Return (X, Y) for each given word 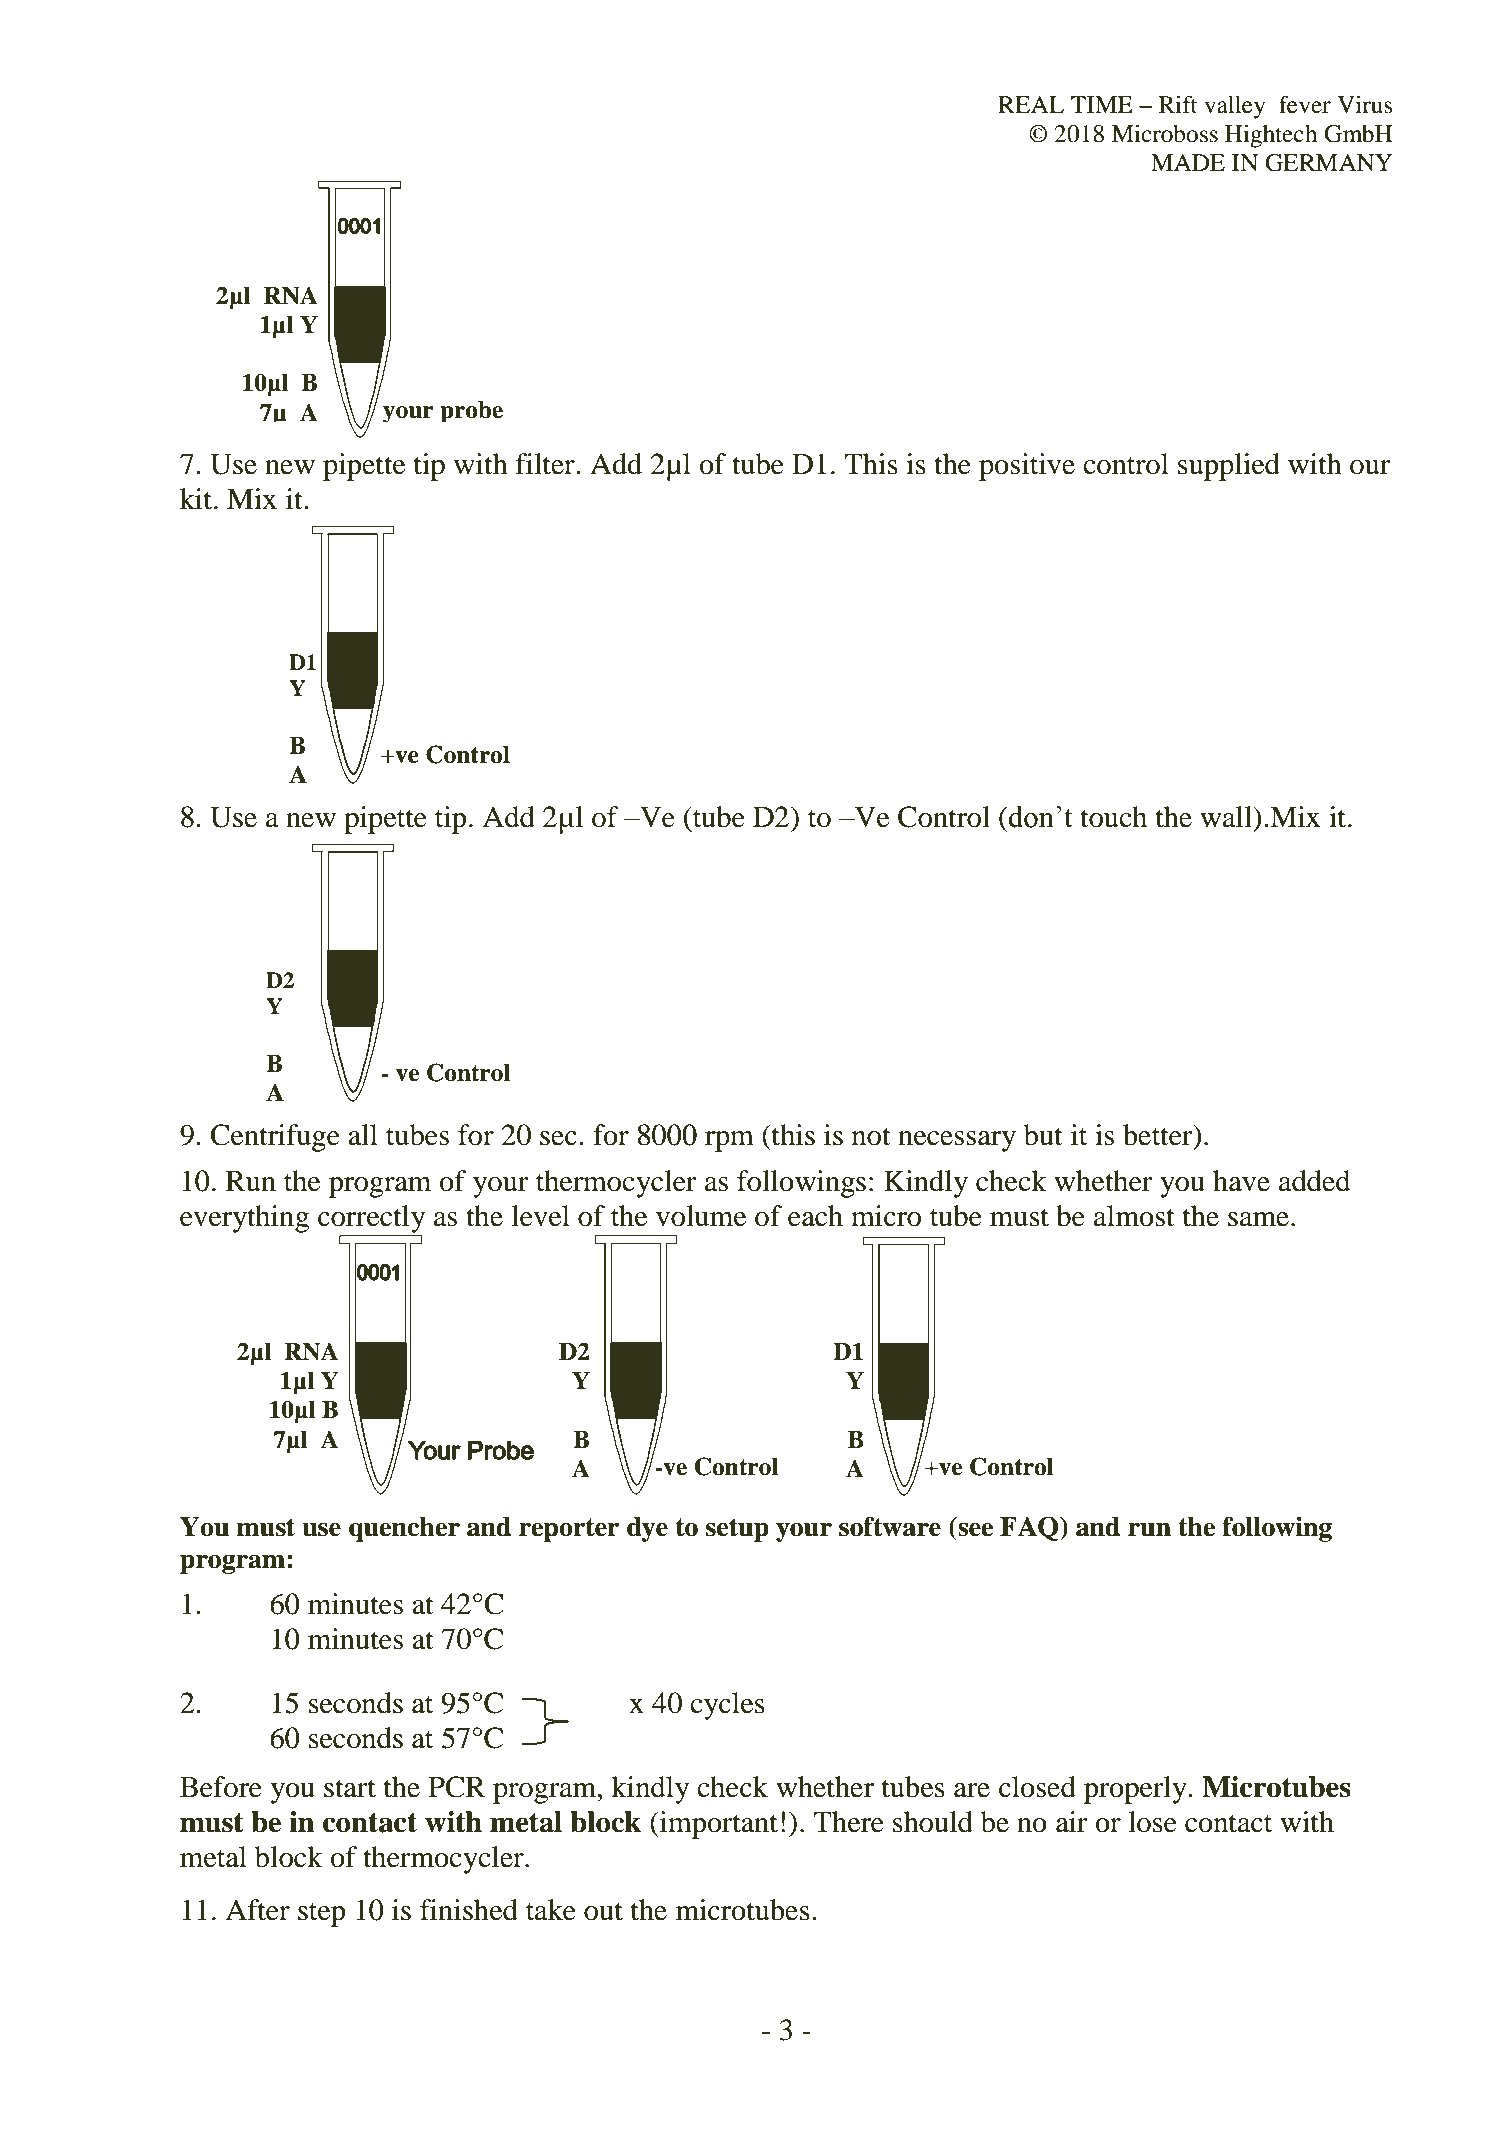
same (1260, 1219)
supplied (1229, 467)
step (321, 1915)
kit (196, 499)
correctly (371, 1220)
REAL (1031, 104)
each (815, 1216)
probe (471, 411)
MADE (1188, 162)
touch (1113, 817)
